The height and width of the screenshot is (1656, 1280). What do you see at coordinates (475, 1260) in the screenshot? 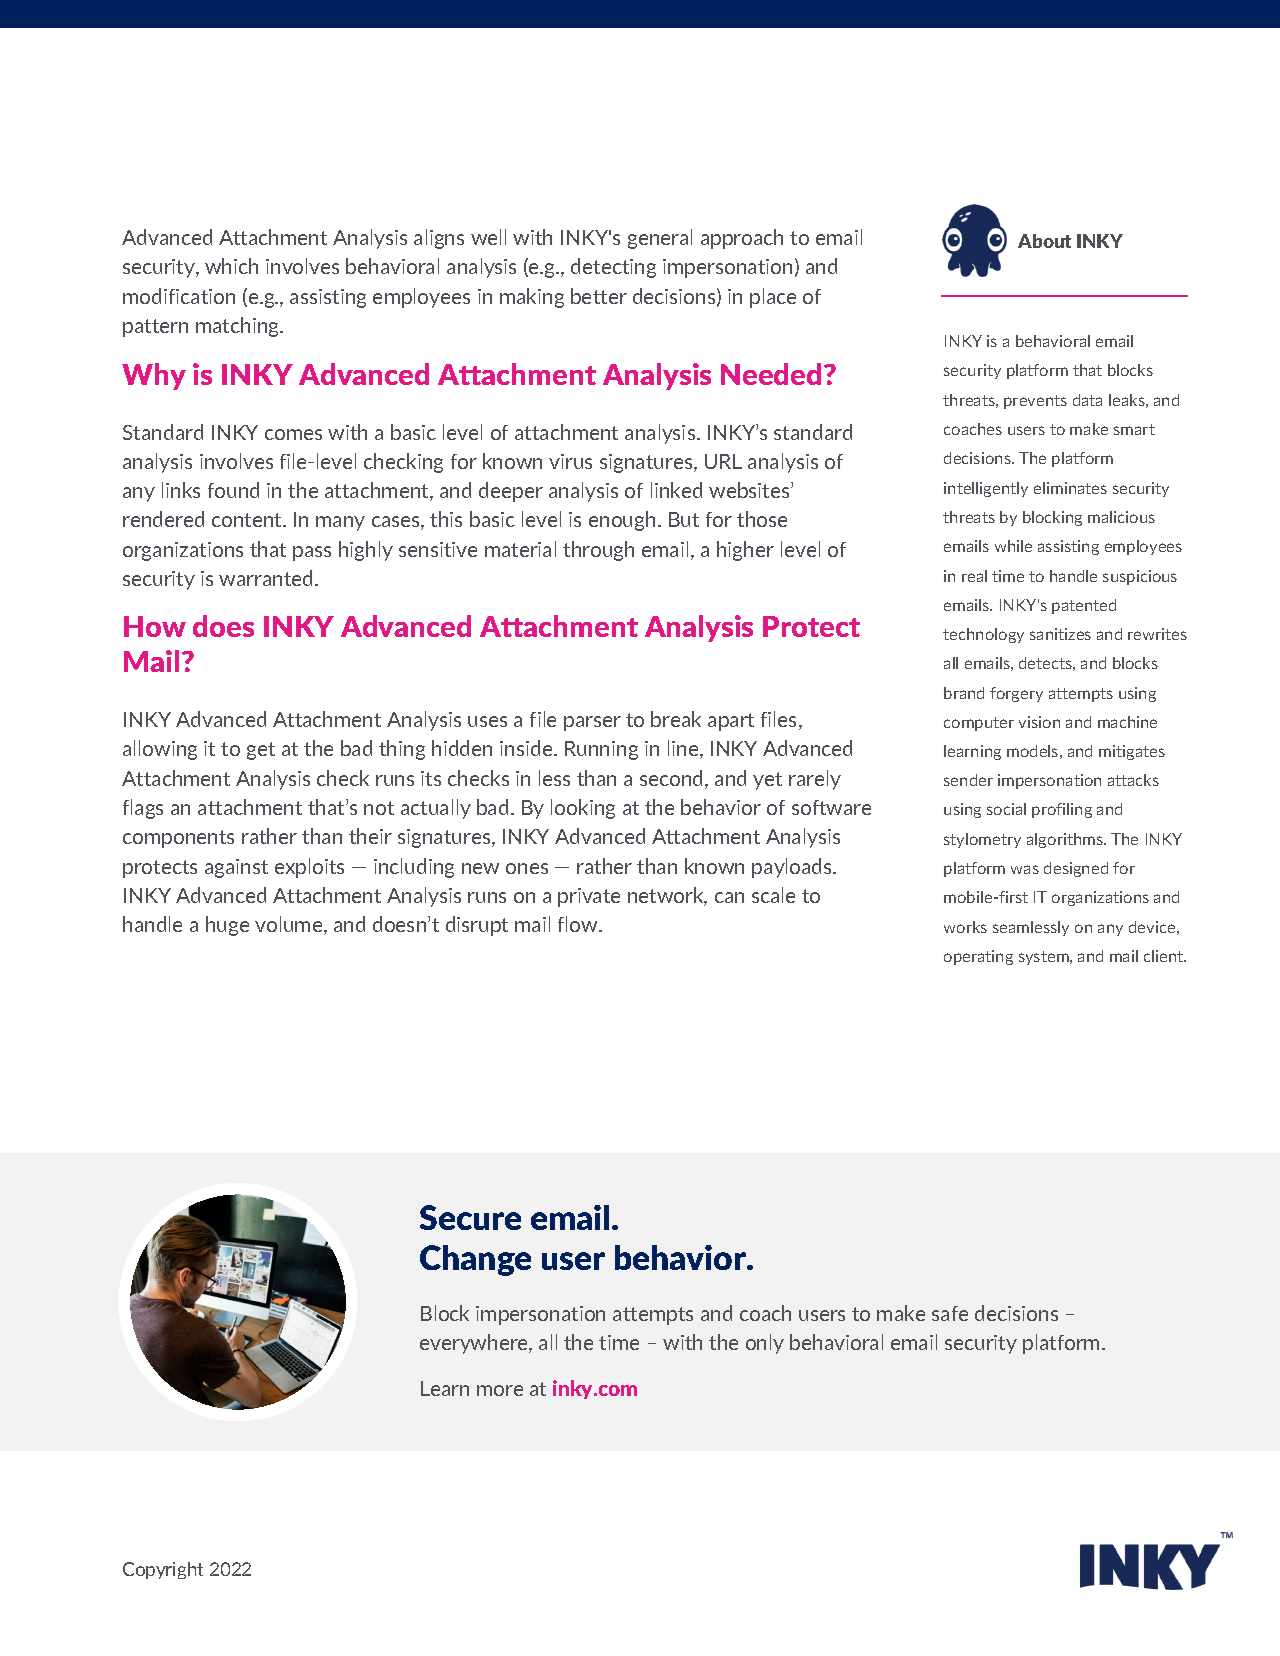
I see `Change` at bounding box center [475, 1260].
